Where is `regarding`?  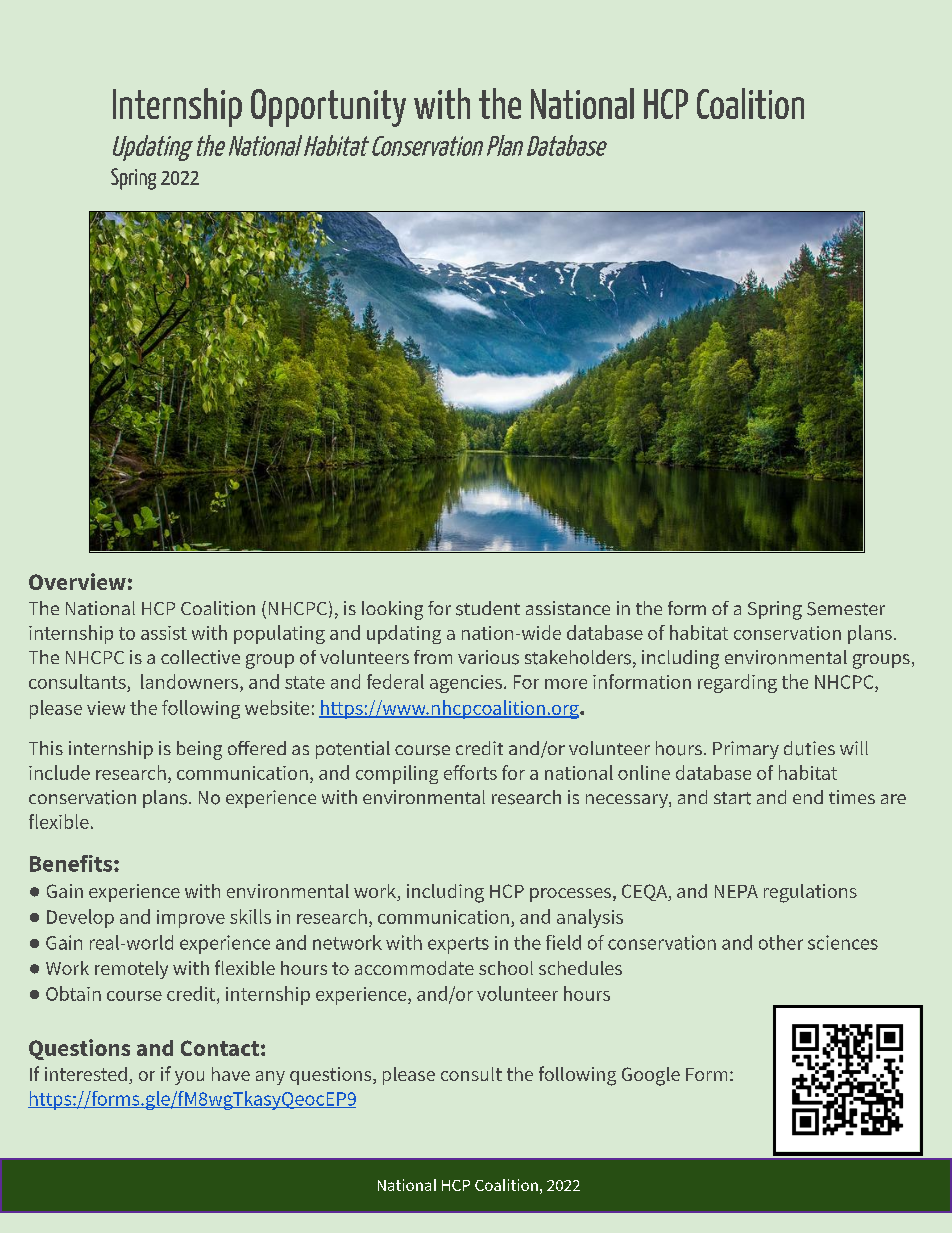
regarding is located at coordinates (737, 683).
